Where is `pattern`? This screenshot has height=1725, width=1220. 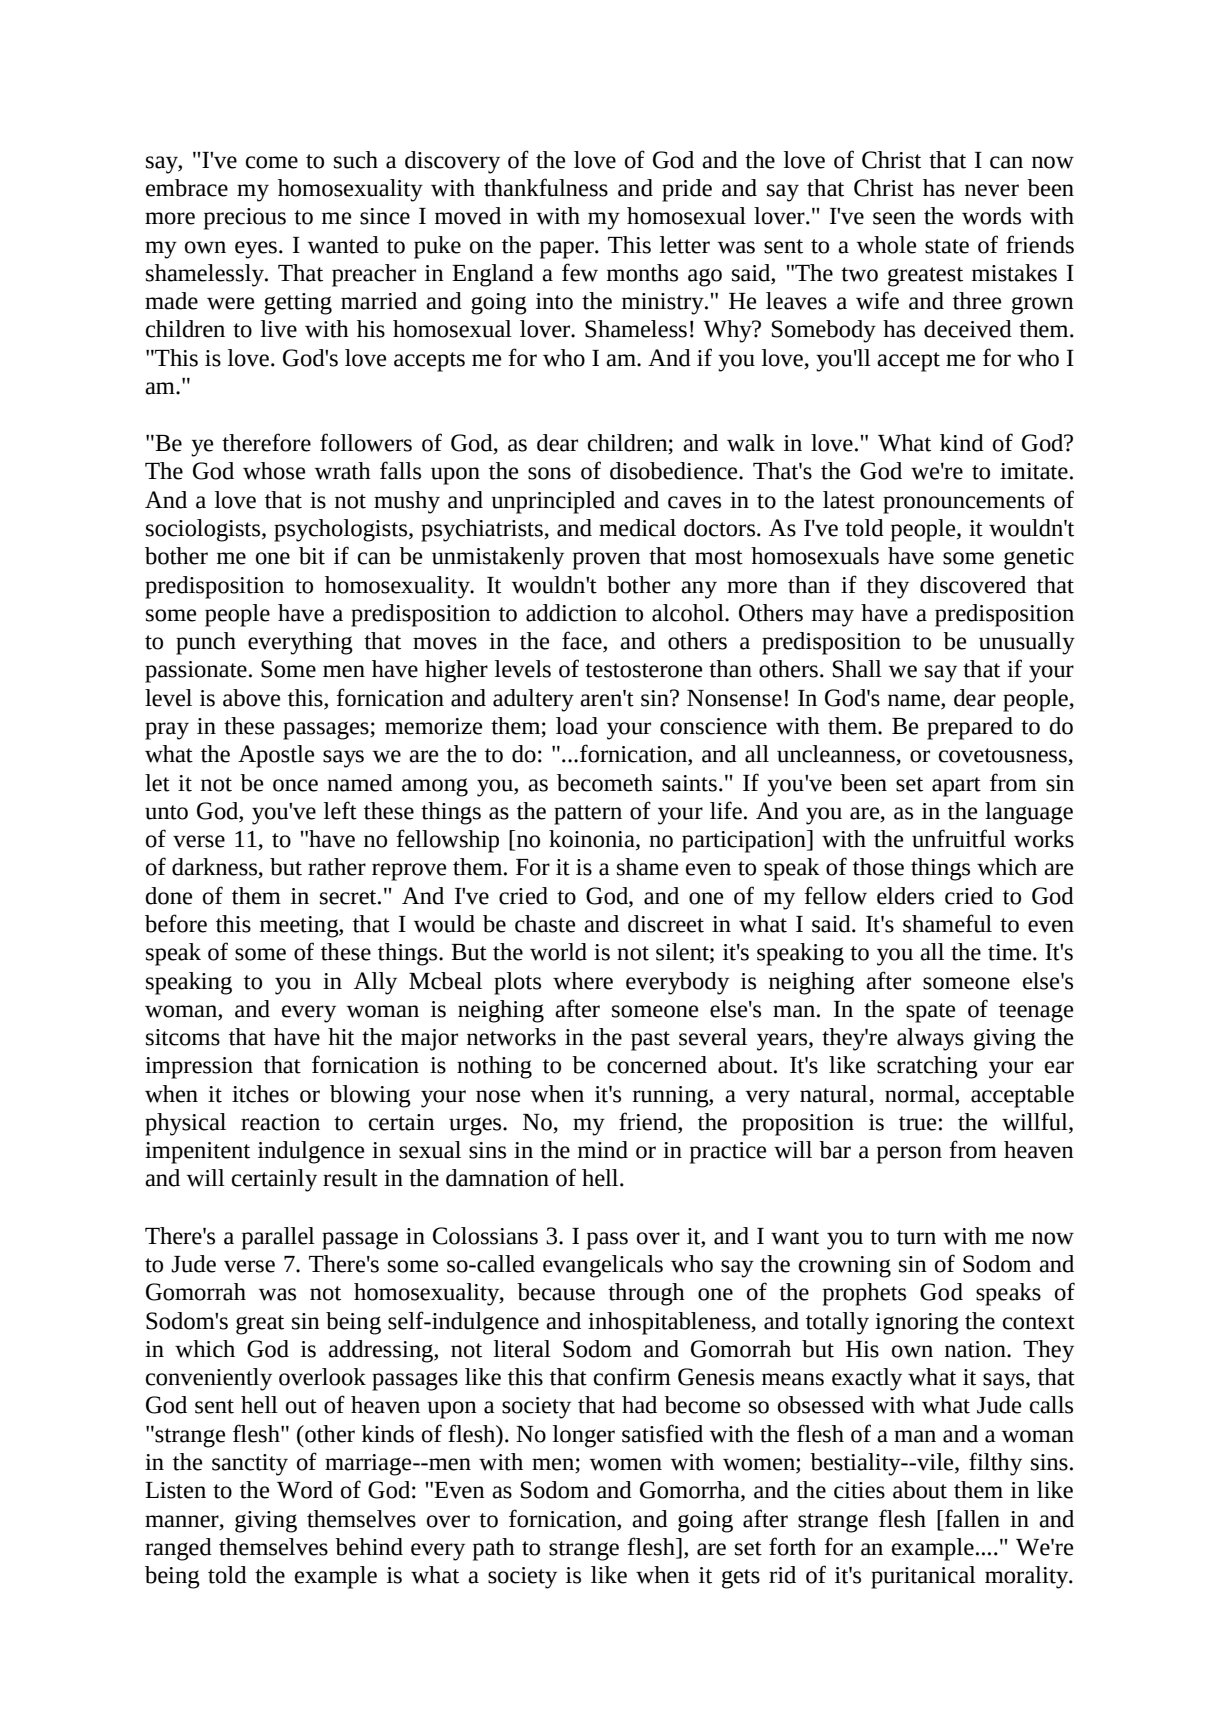
pattern is located at coordinates (588, 815).
